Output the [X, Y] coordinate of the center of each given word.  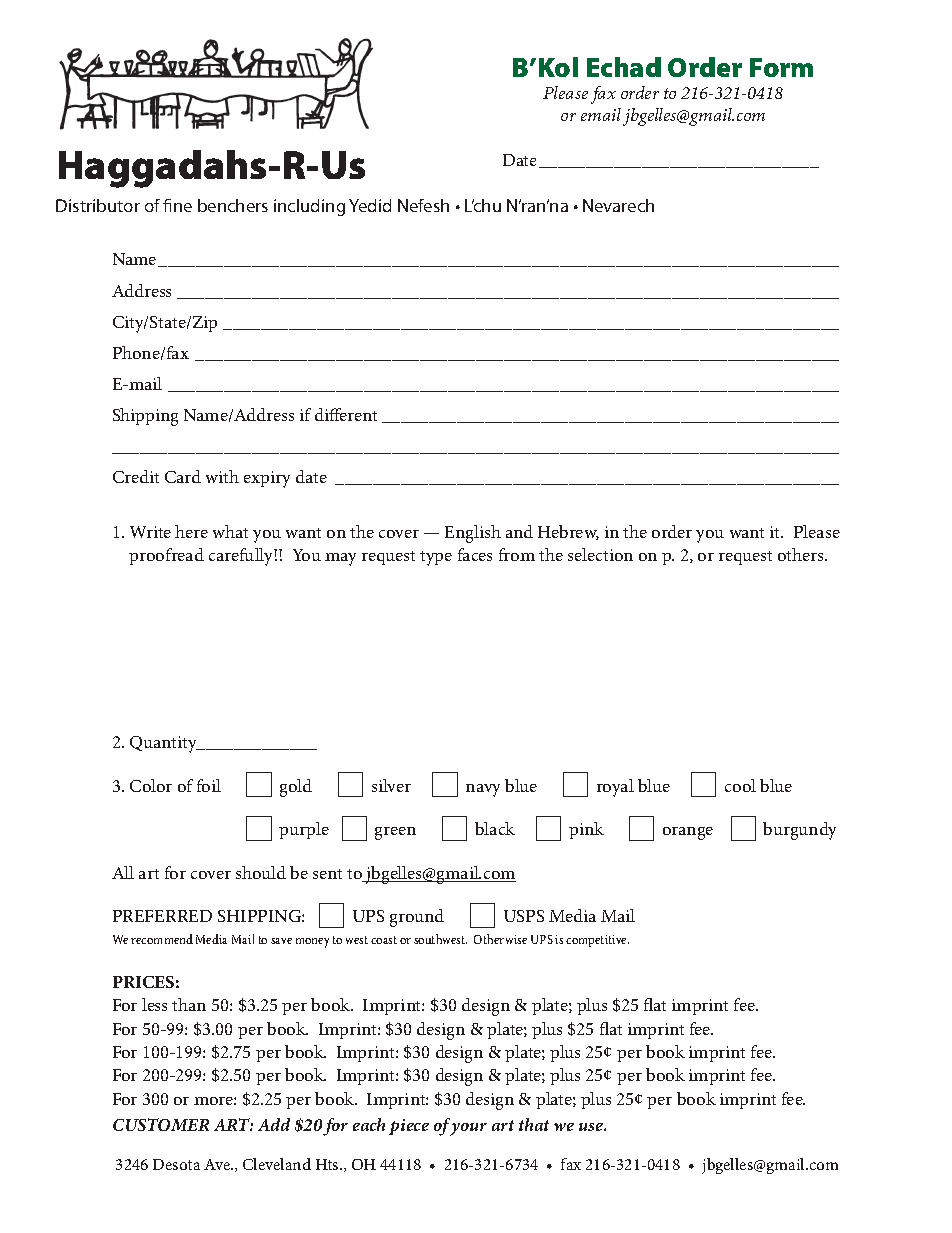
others [802, 554]
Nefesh [423, 205]
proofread [166, 556]
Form [781, 67]
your [468, 1129]
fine [177, 205]
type [436, 558]
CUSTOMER [161, 1124]
